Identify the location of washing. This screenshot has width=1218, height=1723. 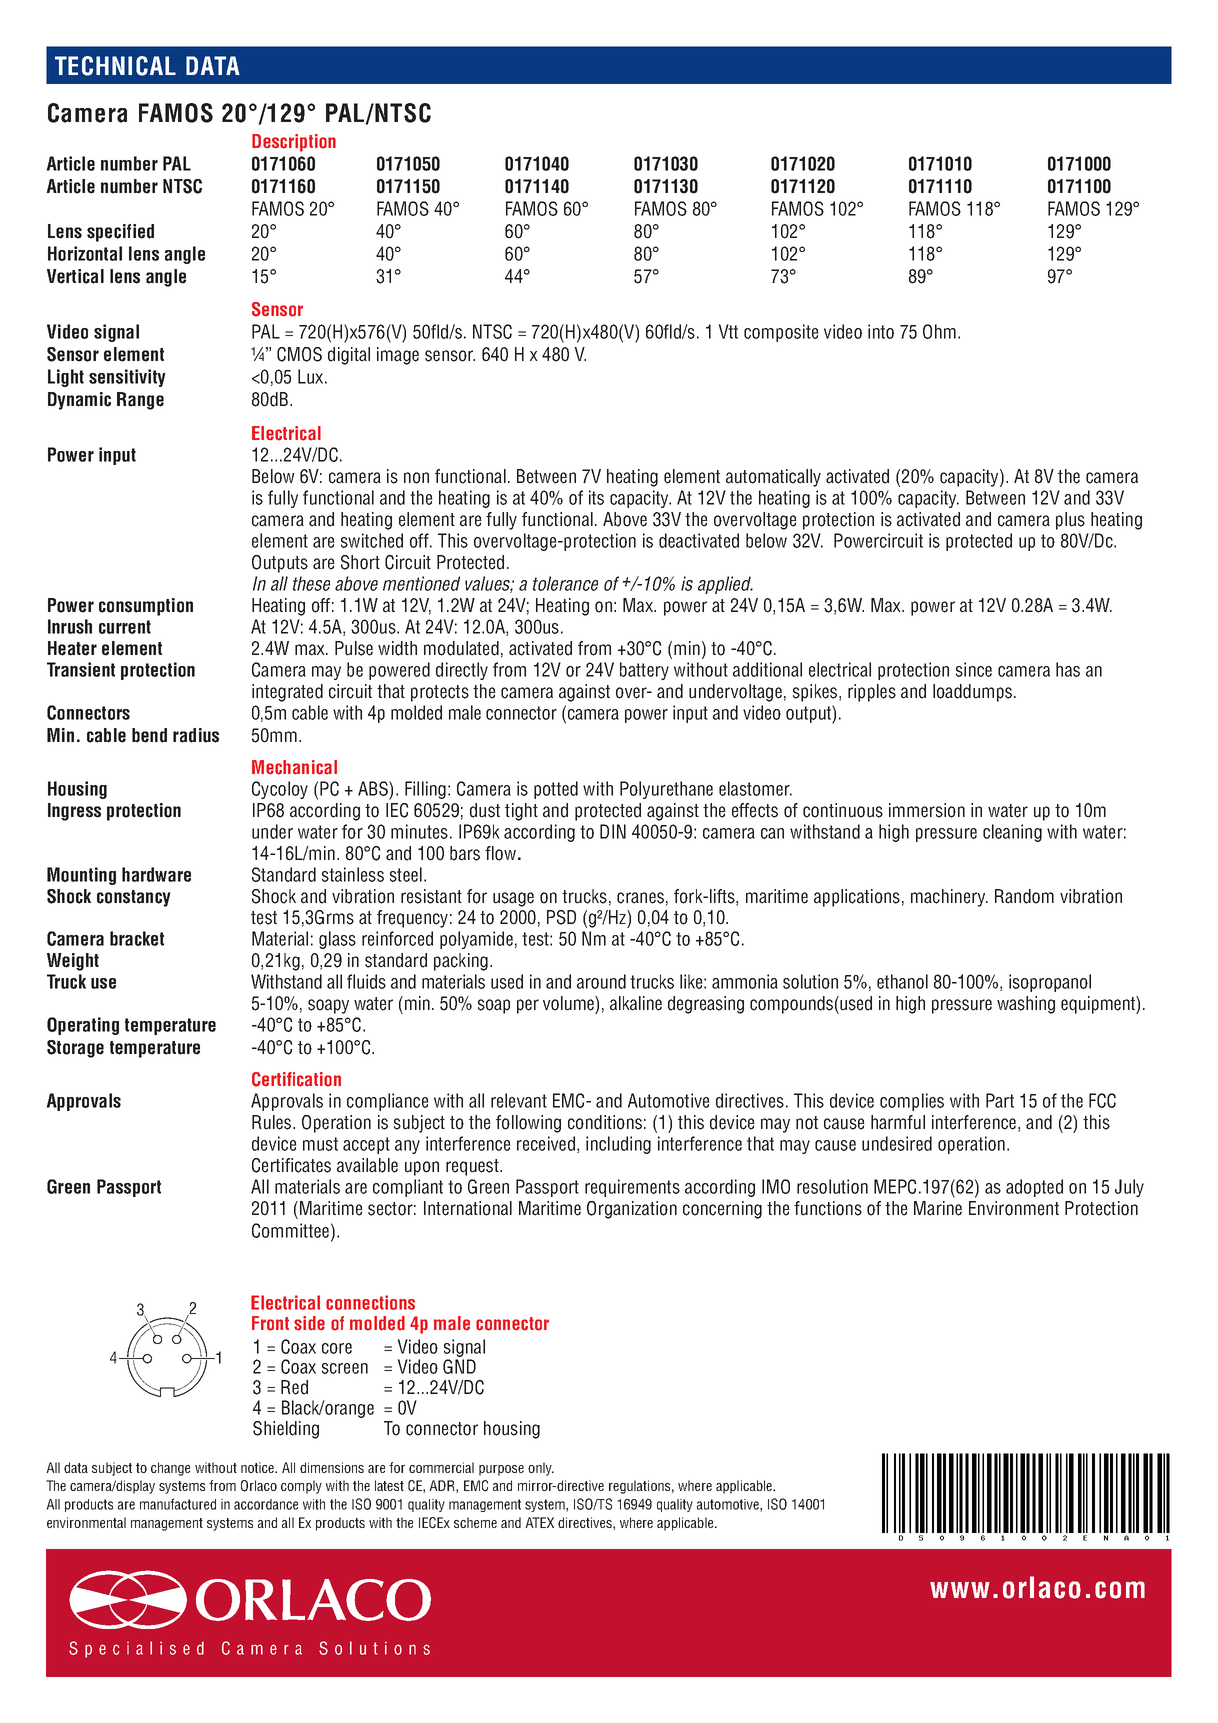
(1026, 1005).
